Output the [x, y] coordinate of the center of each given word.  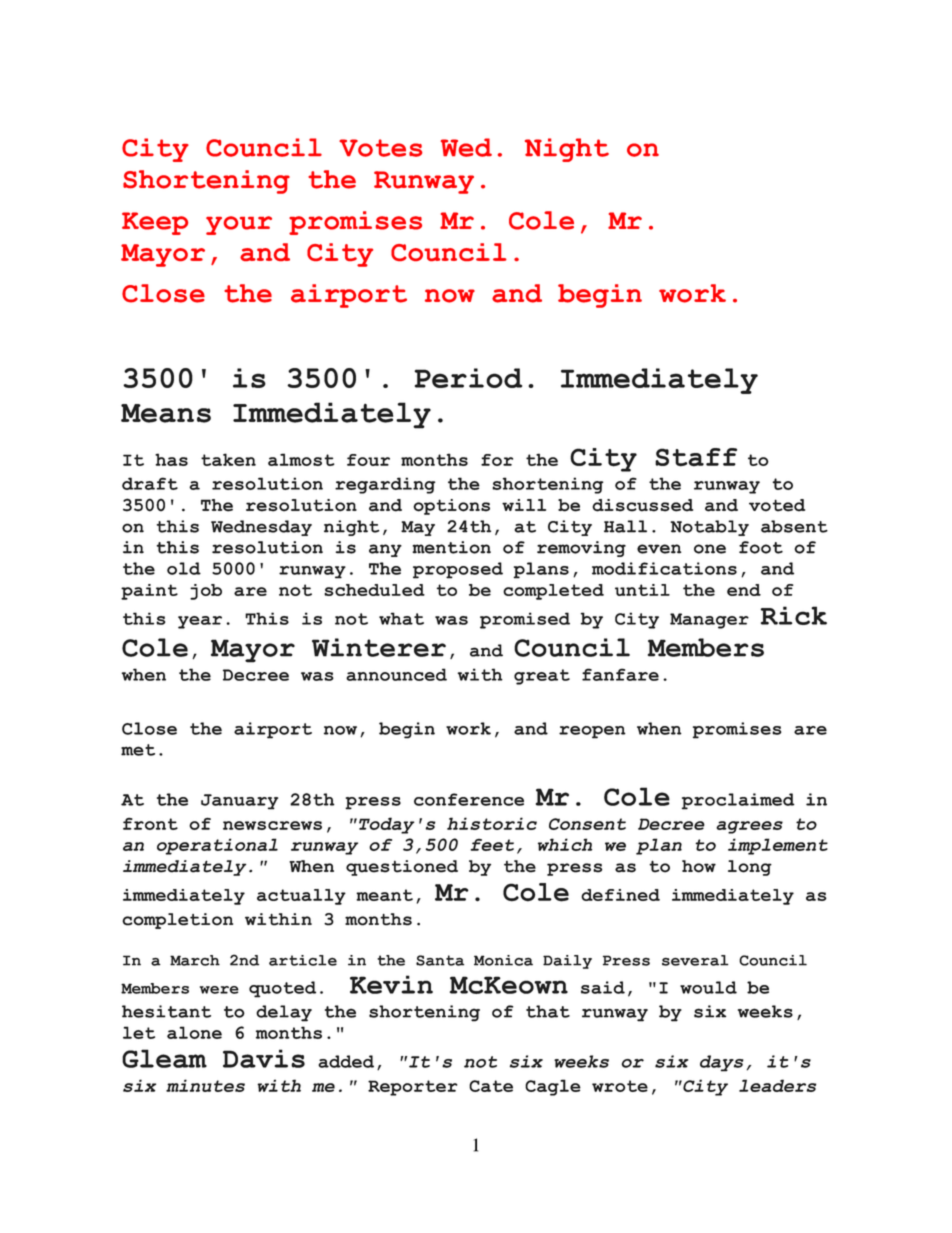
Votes [380, 148]
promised [525, 620]
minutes [205, 1085]
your [239, 225]
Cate [491, 1086]
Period [468, 378]
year [200, 622]
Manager [709, 621]
